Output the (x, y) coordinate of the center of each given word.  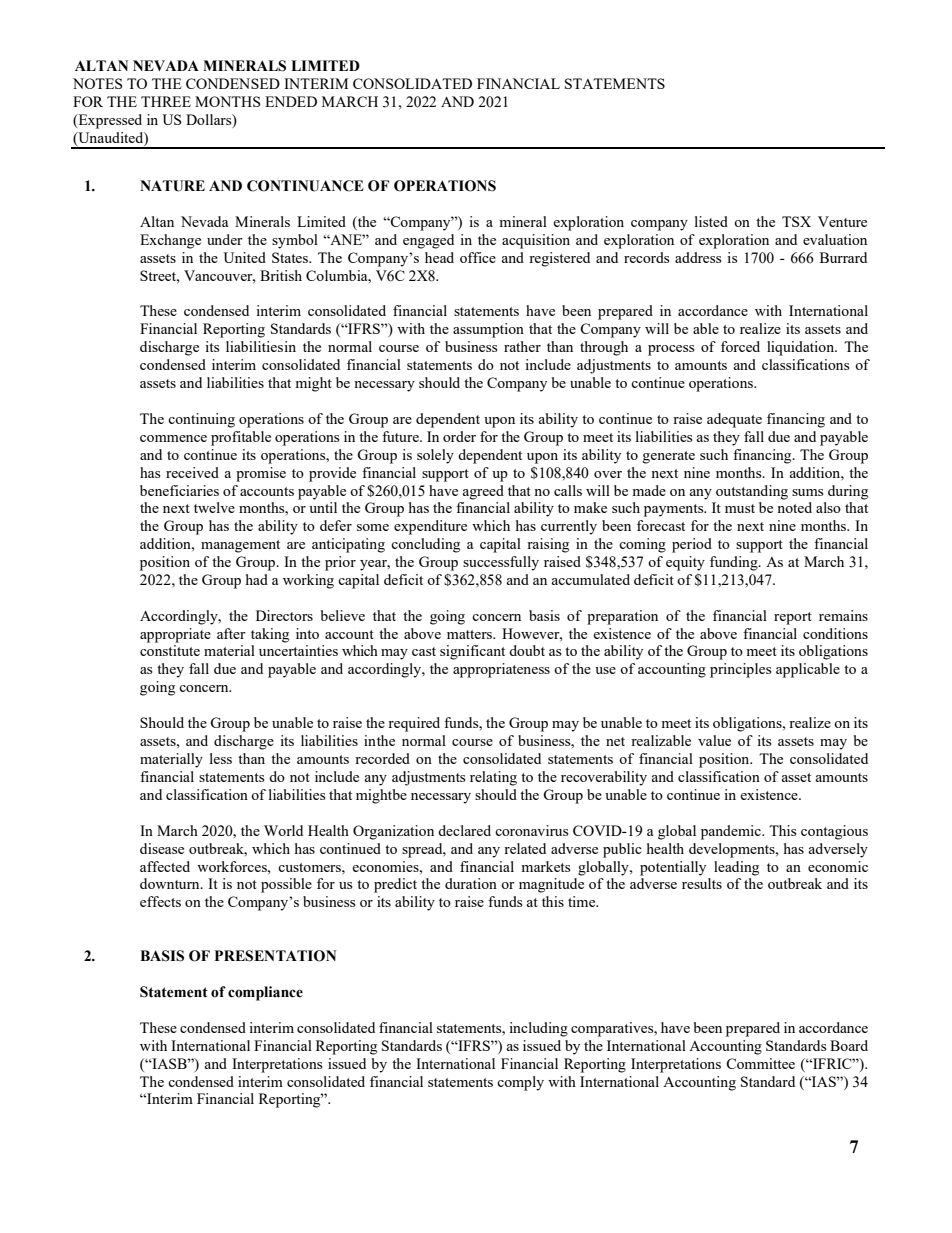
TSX (796, 221)
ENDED (291, 101)
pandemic (732, 832)
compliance (265, 993)
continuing (201, 420)
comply (520, 1083)
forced (740, 346)
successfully (501, 563)
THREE (166, 101)
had (257, 579)
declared (464, 830)
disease (162, 848)
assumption (488, 330)
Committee (760, 1063)
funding (735, 563)
